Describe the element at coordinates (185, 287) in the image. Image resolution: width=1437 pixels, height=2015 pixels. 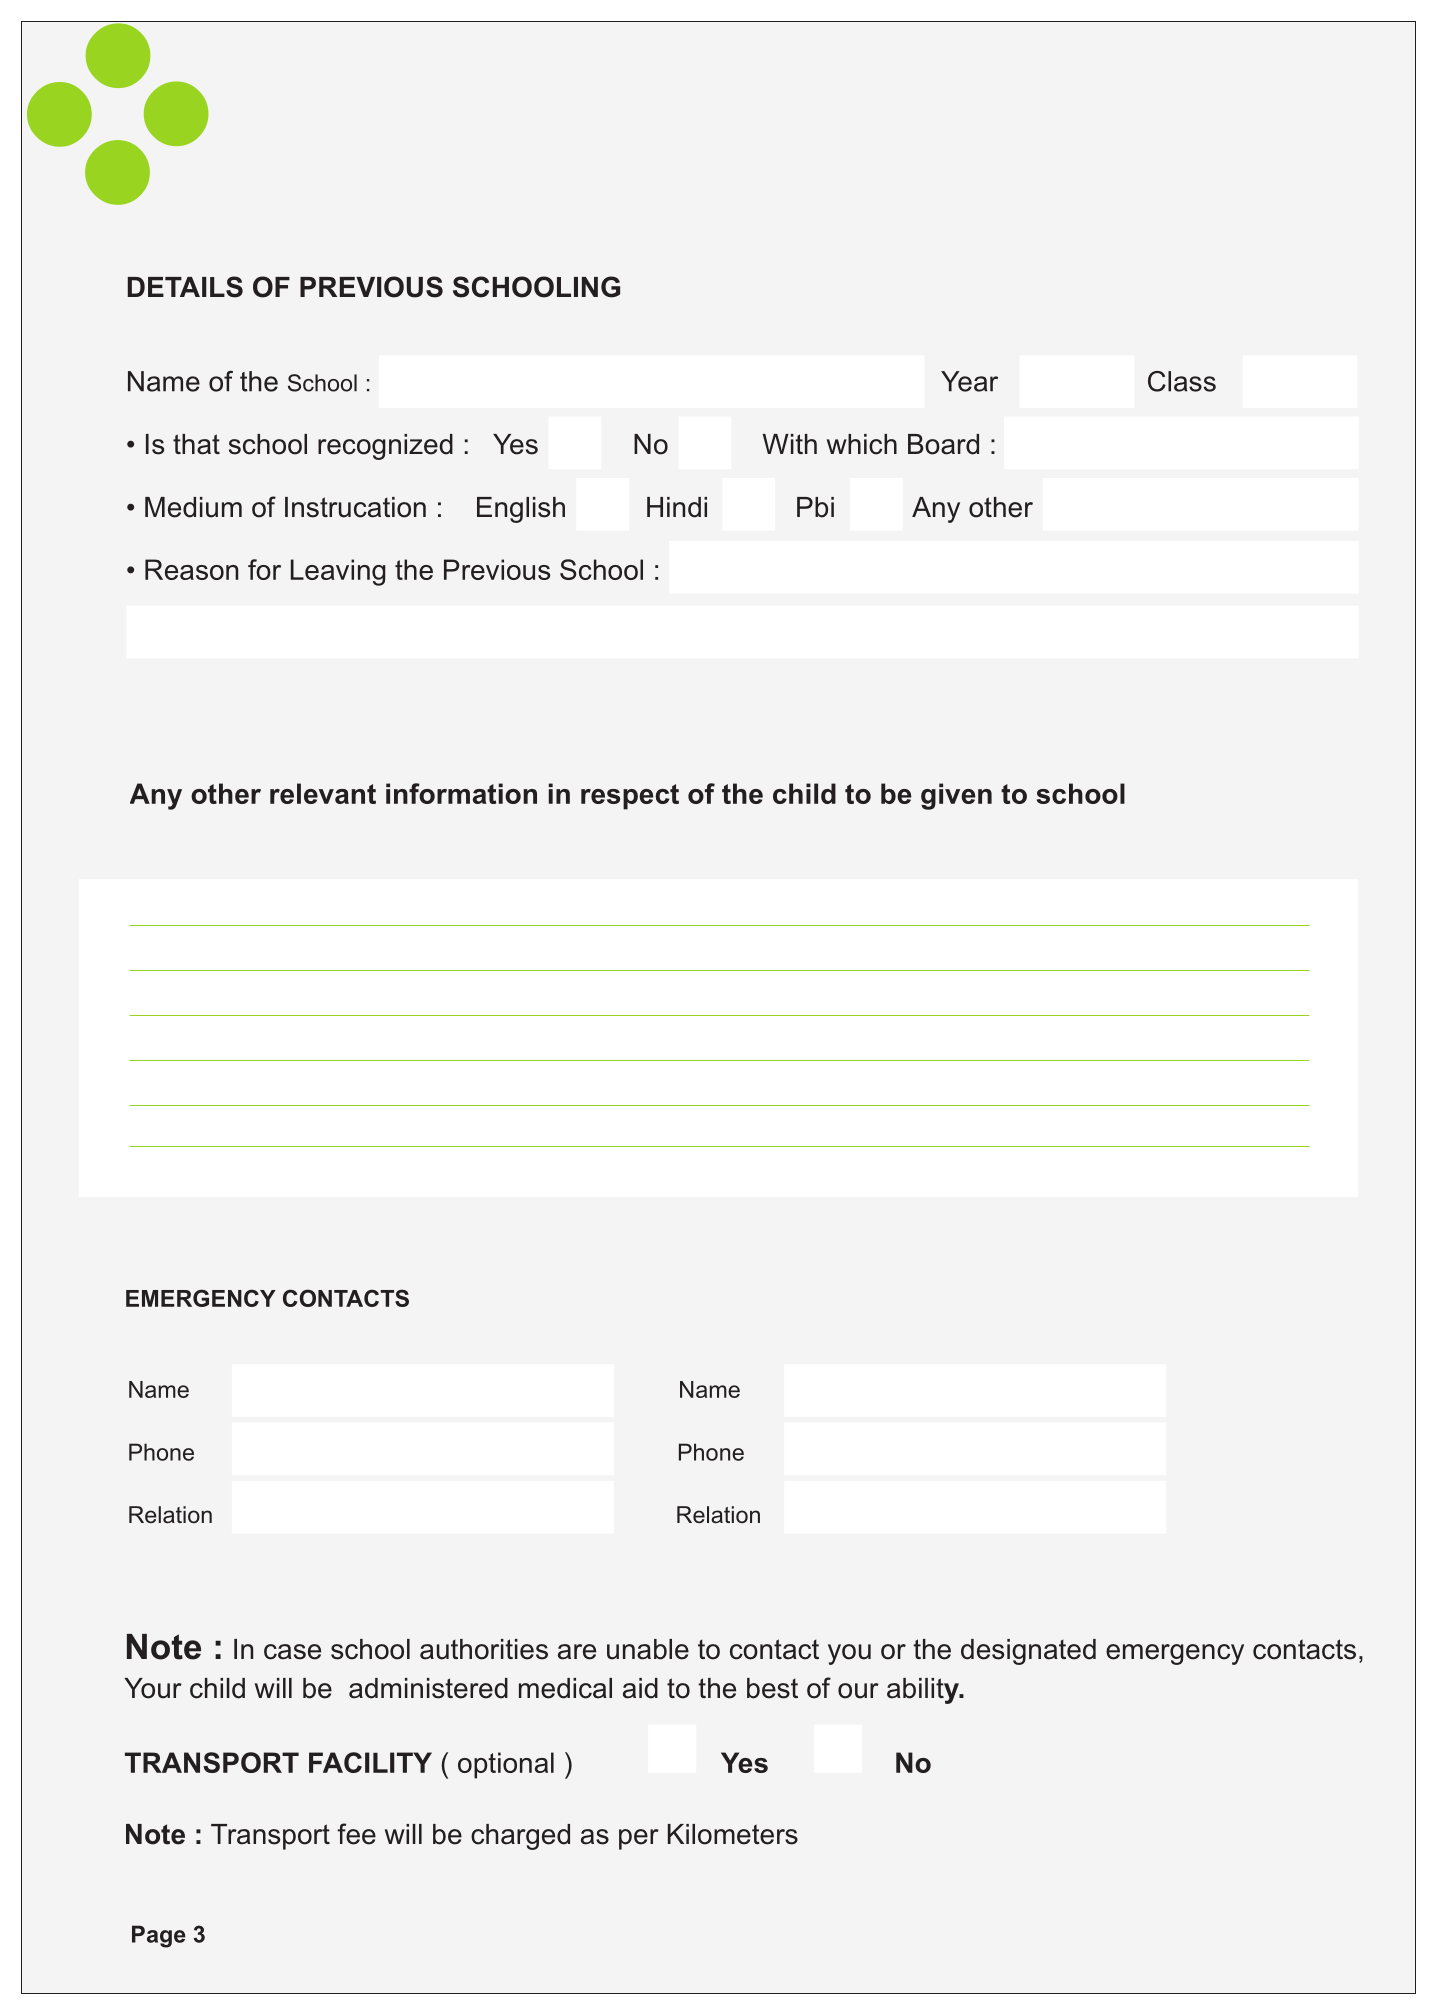
I see `DETAILS` at that location.
